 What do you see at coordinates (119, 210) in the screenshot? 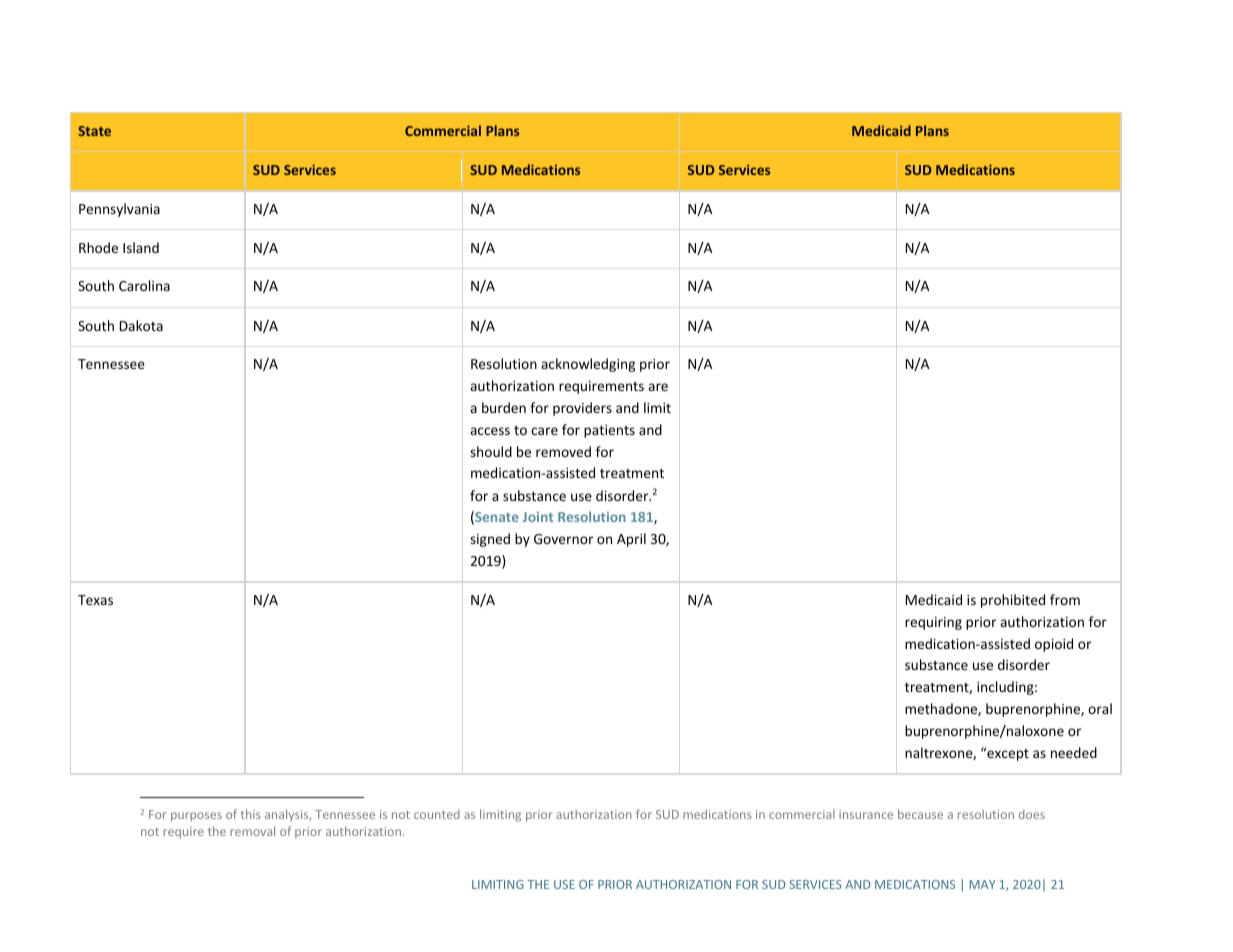
I see `Pennsylvania` at bounding box center [119, 210].
